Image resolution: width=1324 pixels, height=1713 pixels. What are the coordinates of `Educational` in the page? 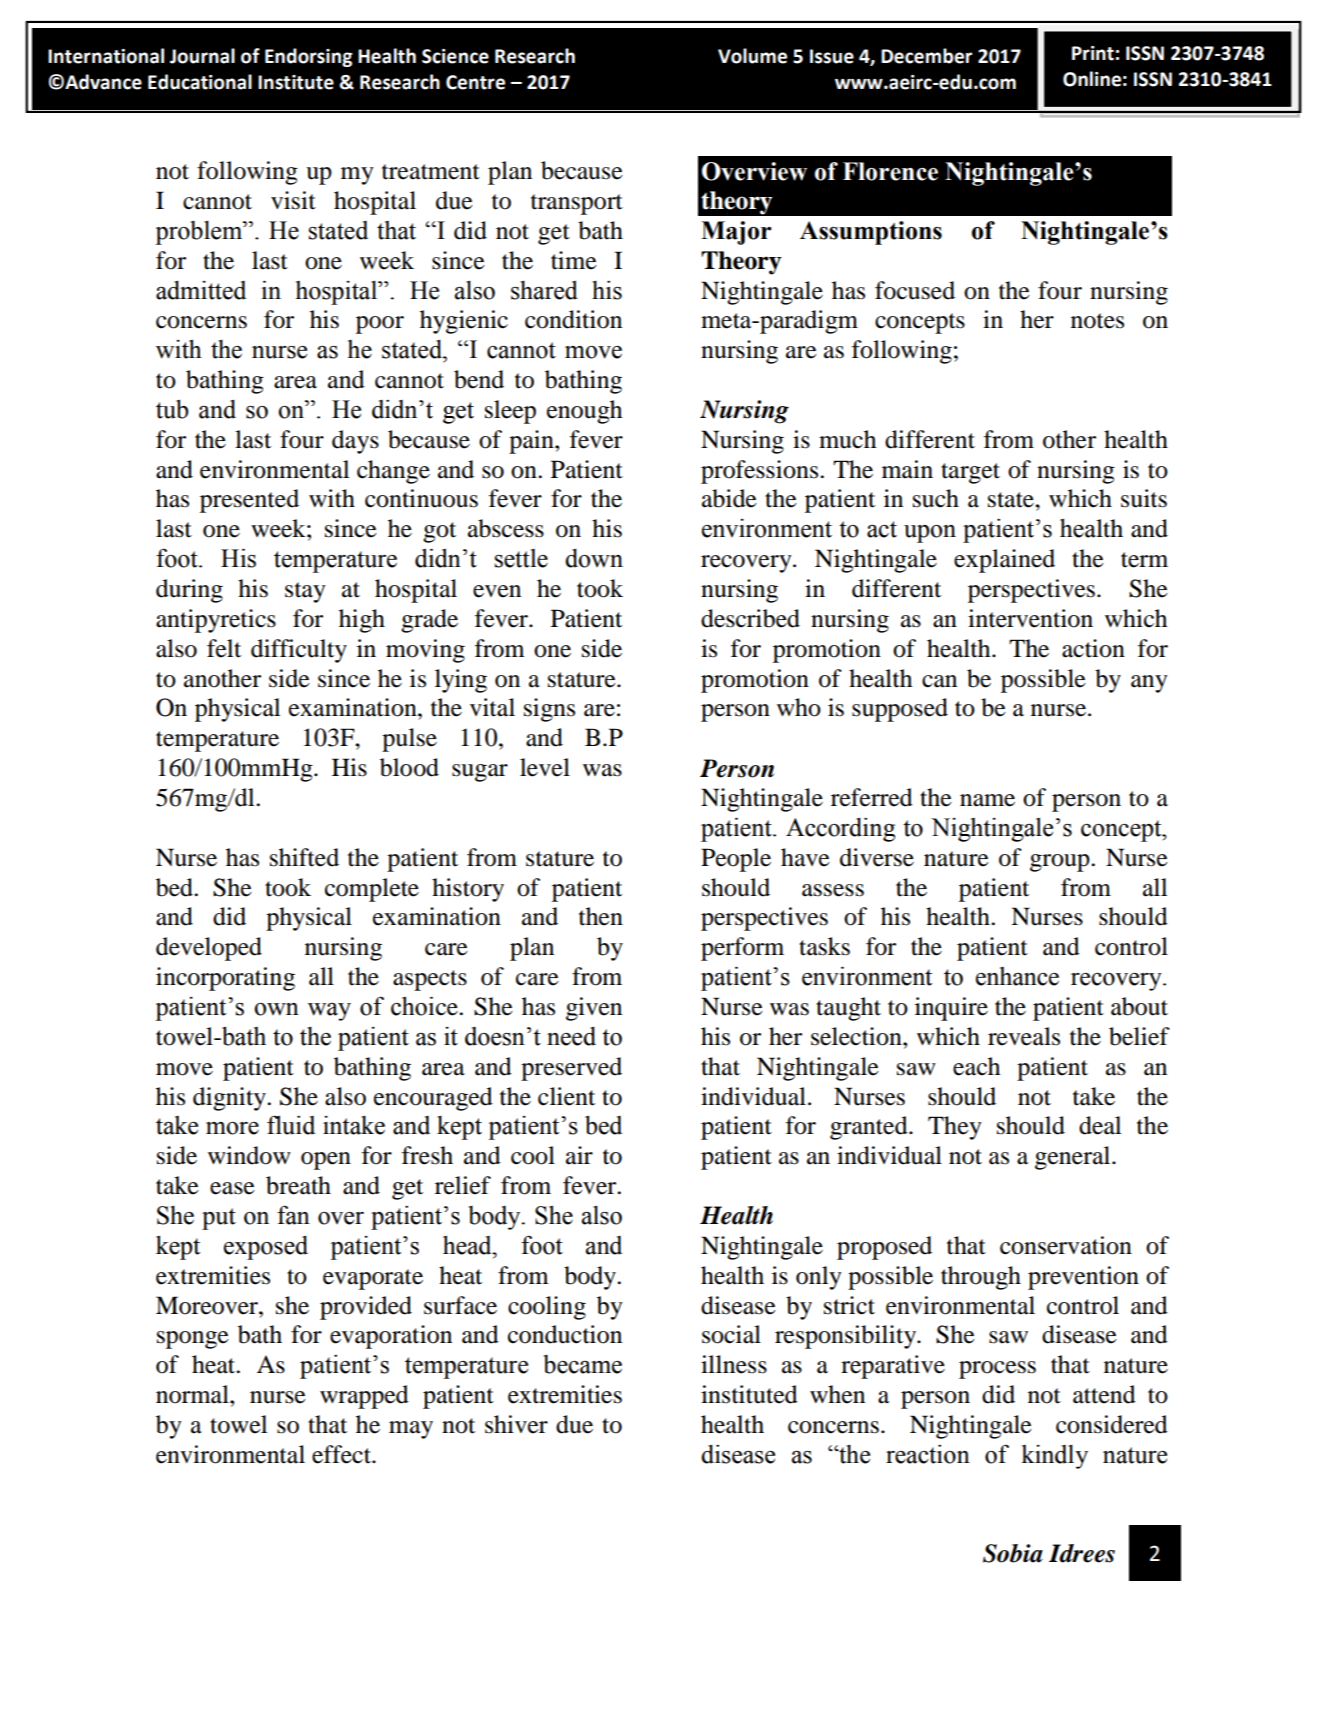 It's located at (200, 82).
